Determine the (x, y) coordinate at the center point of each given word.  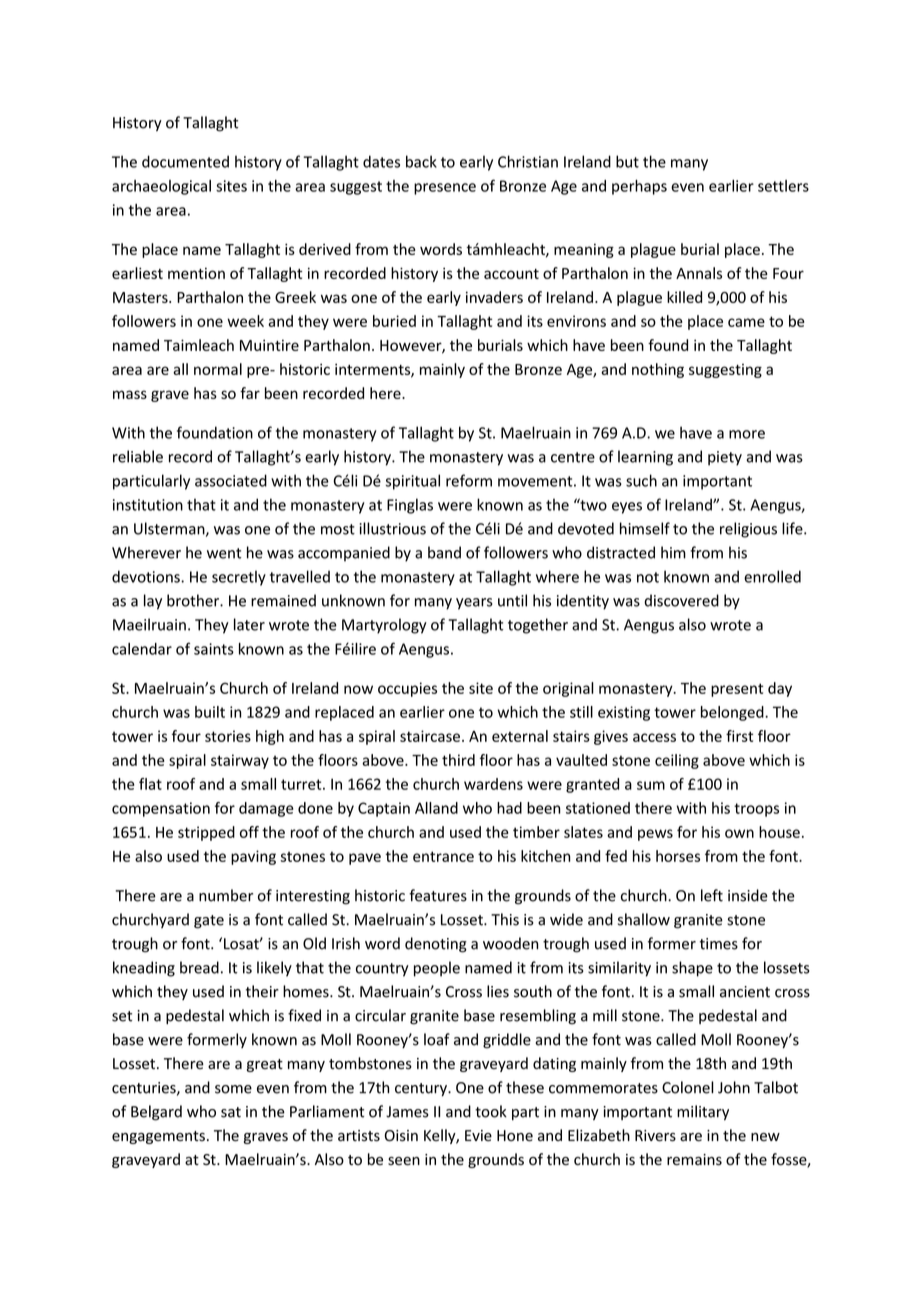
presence (445, 189)
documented (185, 161)
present (737, 690)
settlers (783, 186)
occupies (407, 689)
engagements (158, 1137)
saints (214, 649)
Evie (478, 1136)
